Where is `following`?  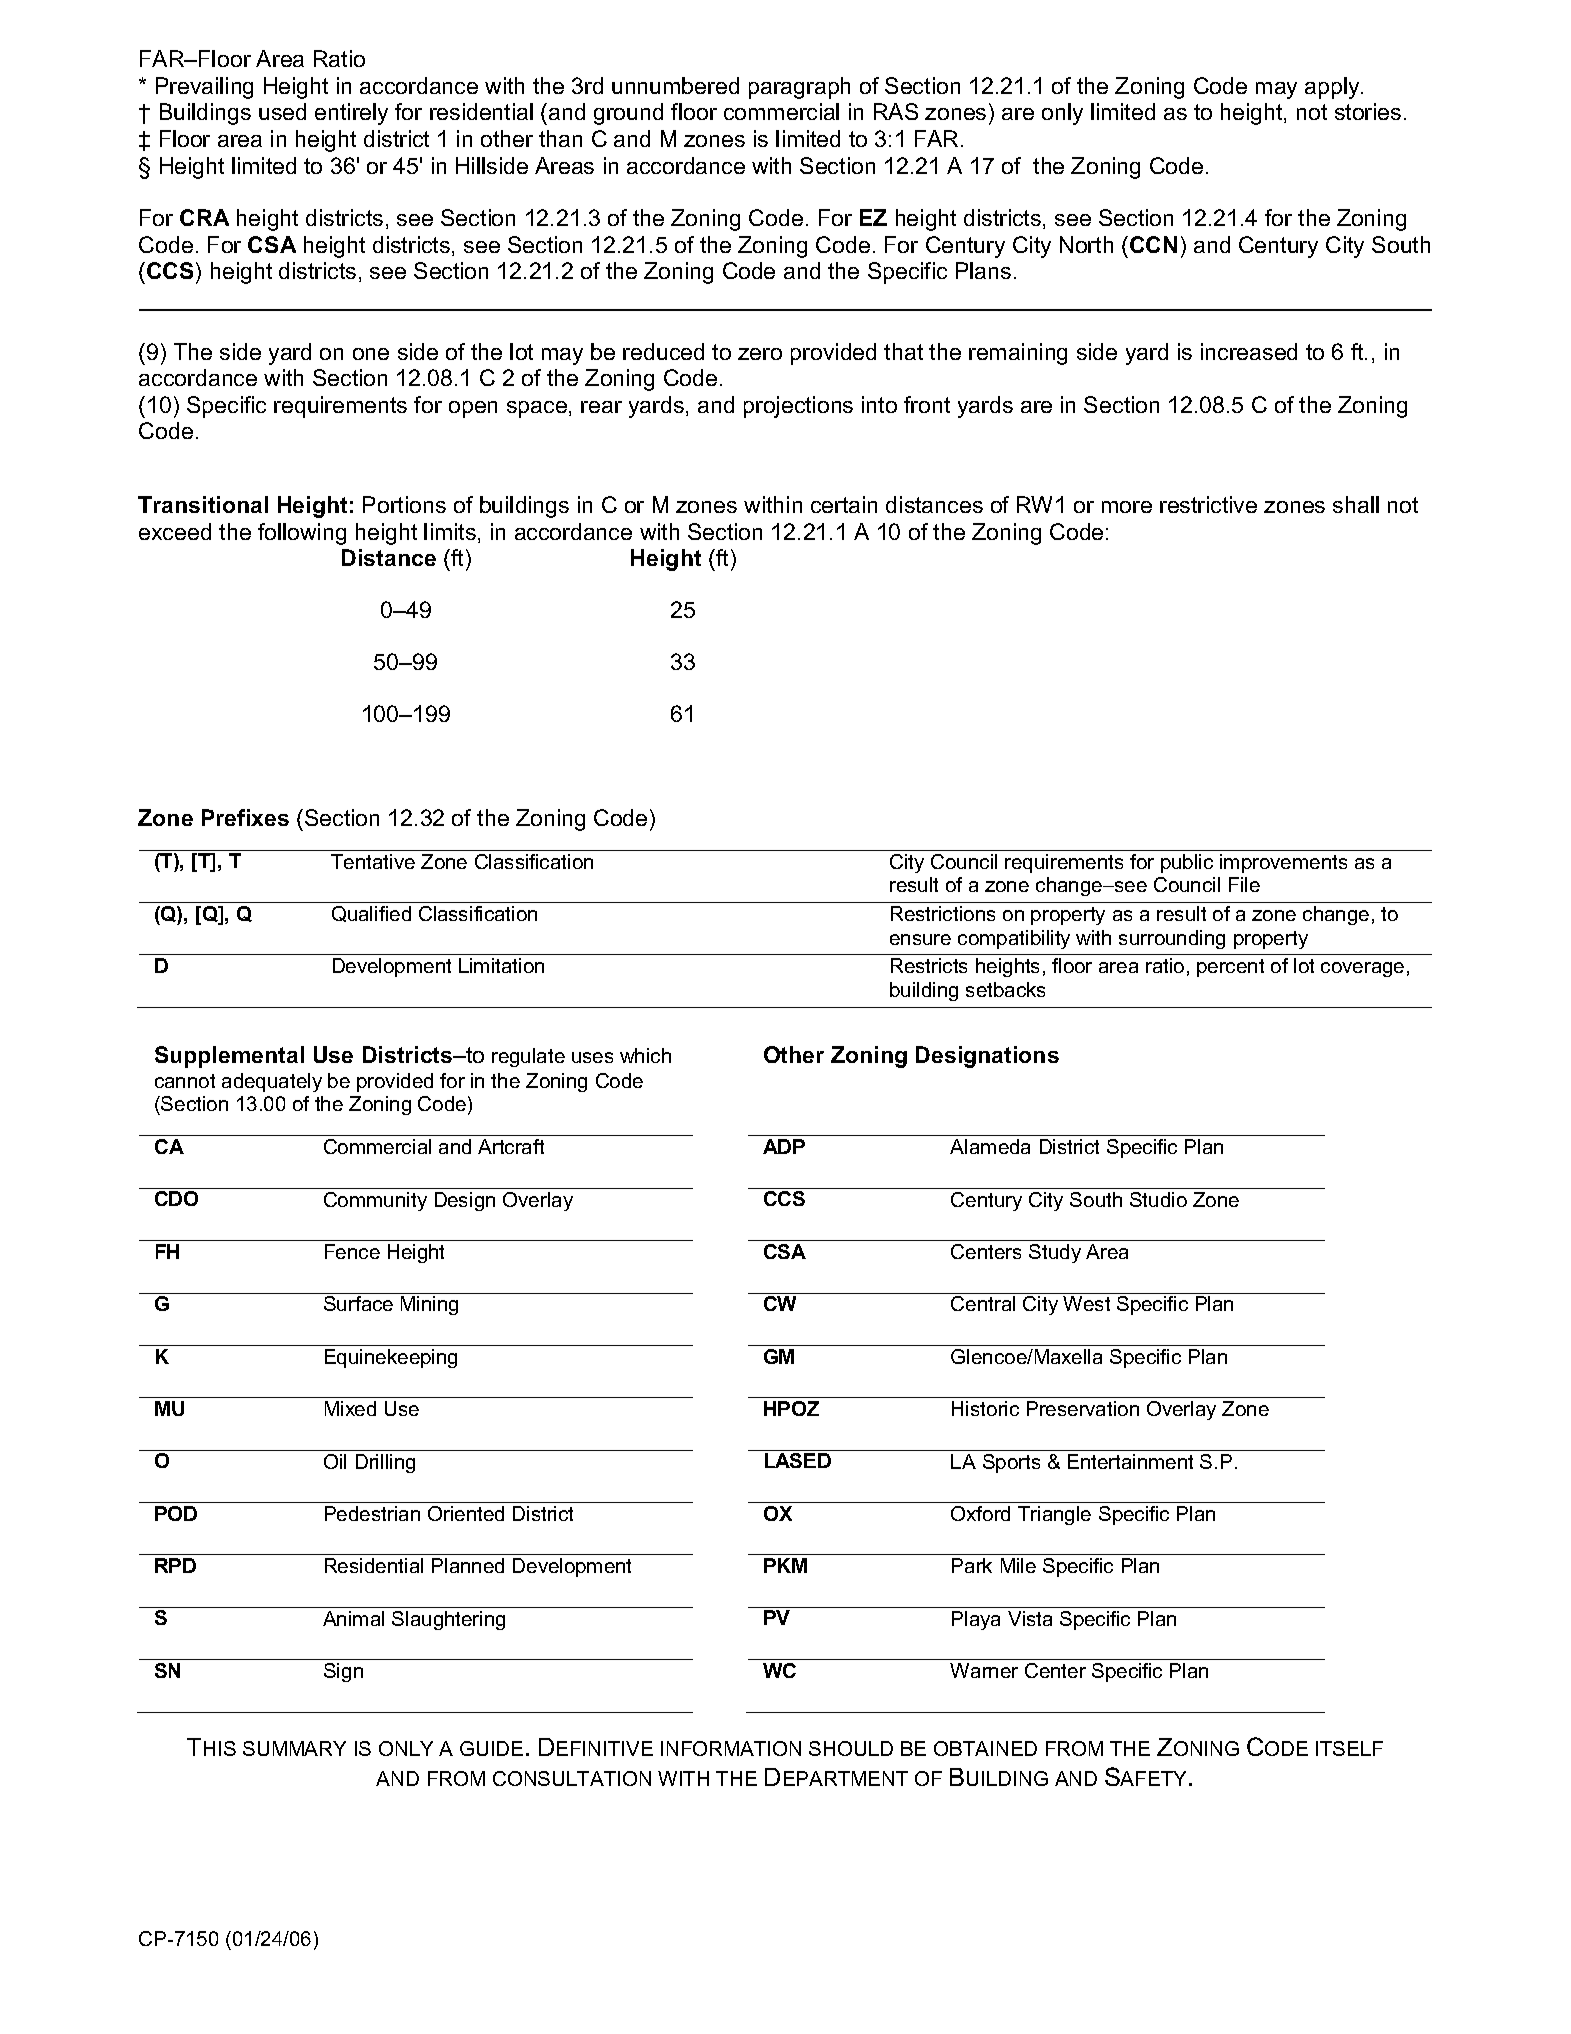 following is located at coordinates (302, 534).
